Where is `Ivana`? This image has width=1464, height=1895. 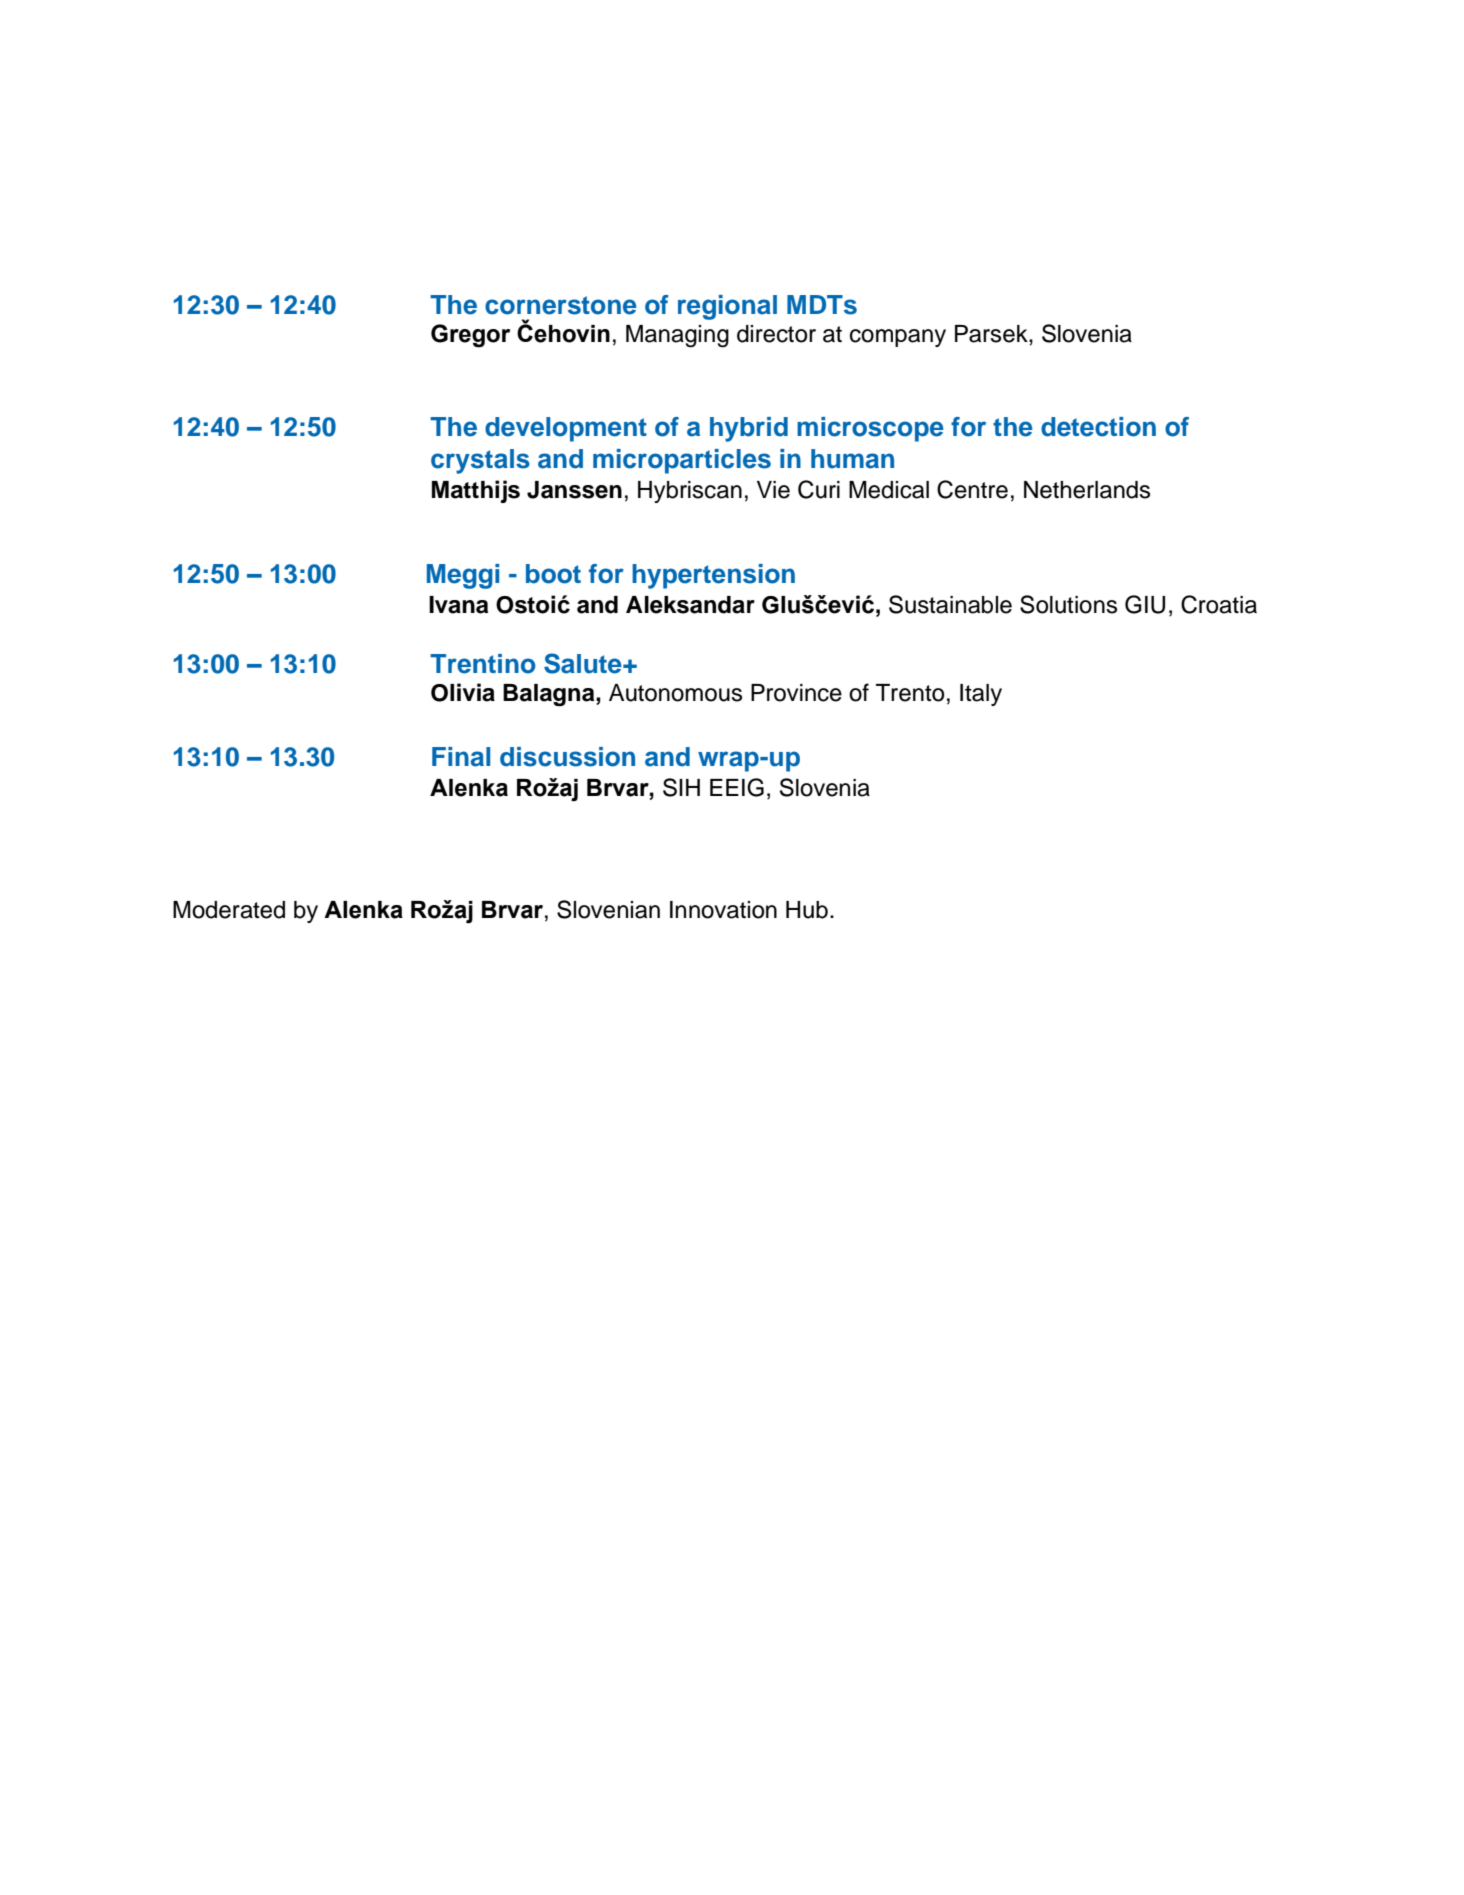 Ivana is located at coordinates (458, 605).
